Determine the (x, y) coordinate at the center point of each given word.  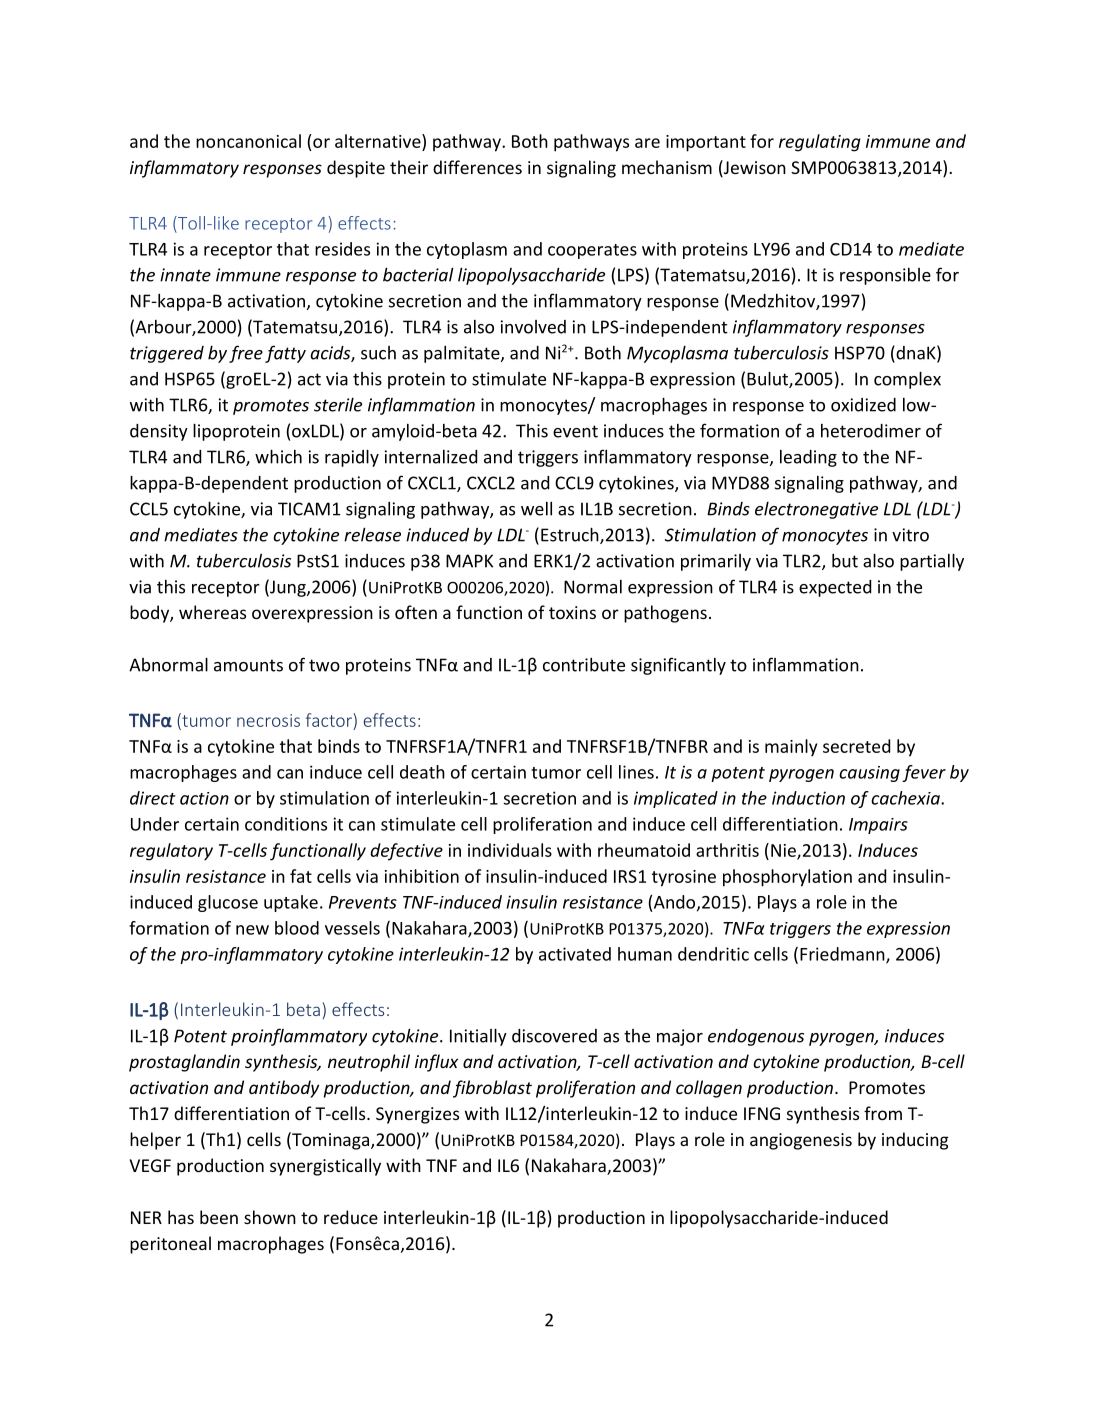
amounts (248, 665)
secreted (856, 746)
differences (477, 167)
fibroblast (492, 1089)
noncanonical (248, 141)
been (219, 1217)
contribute (584, 665)
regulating (820, 143)
